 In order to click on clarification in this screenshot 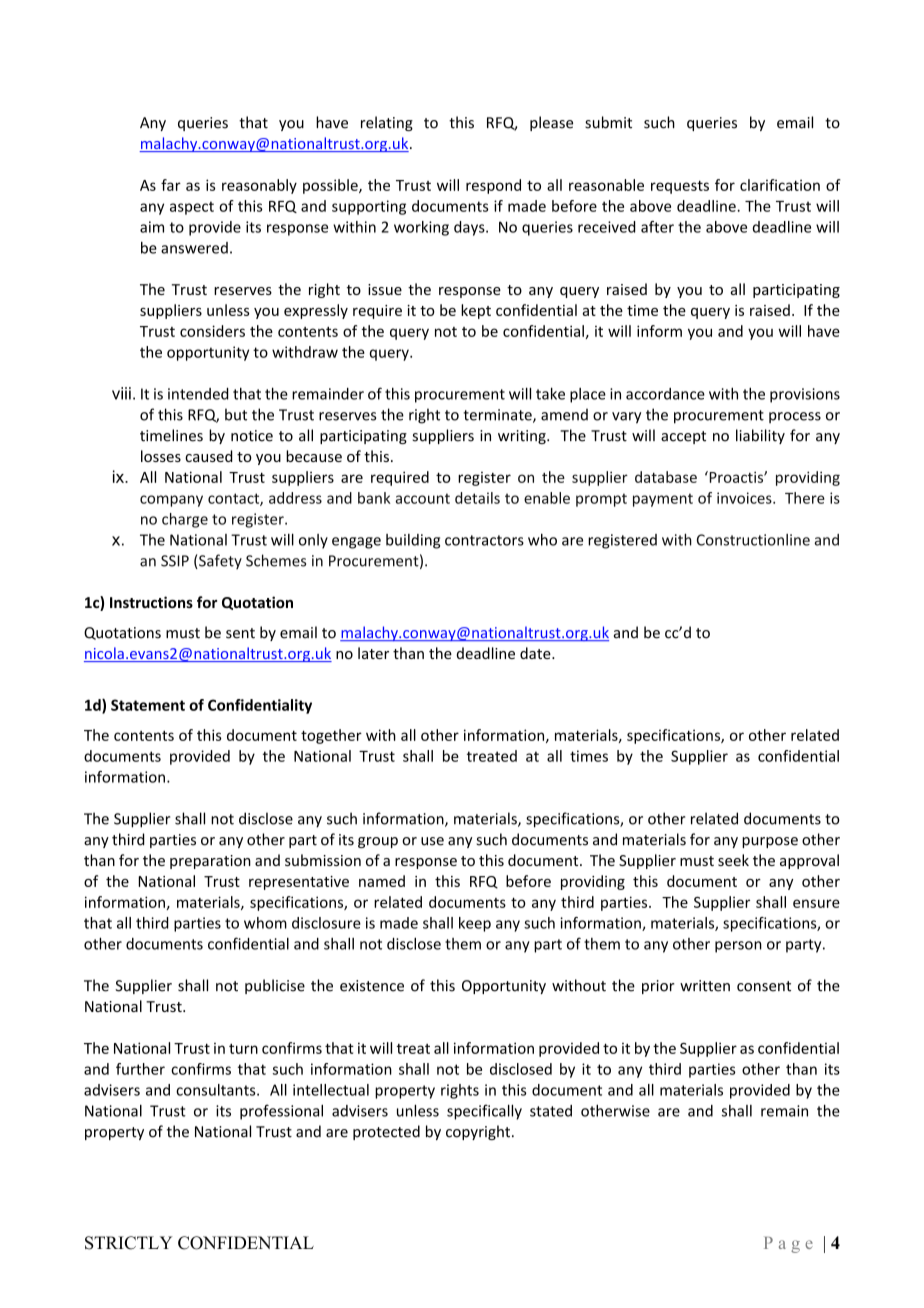, I will do `click(780, 185)`.
